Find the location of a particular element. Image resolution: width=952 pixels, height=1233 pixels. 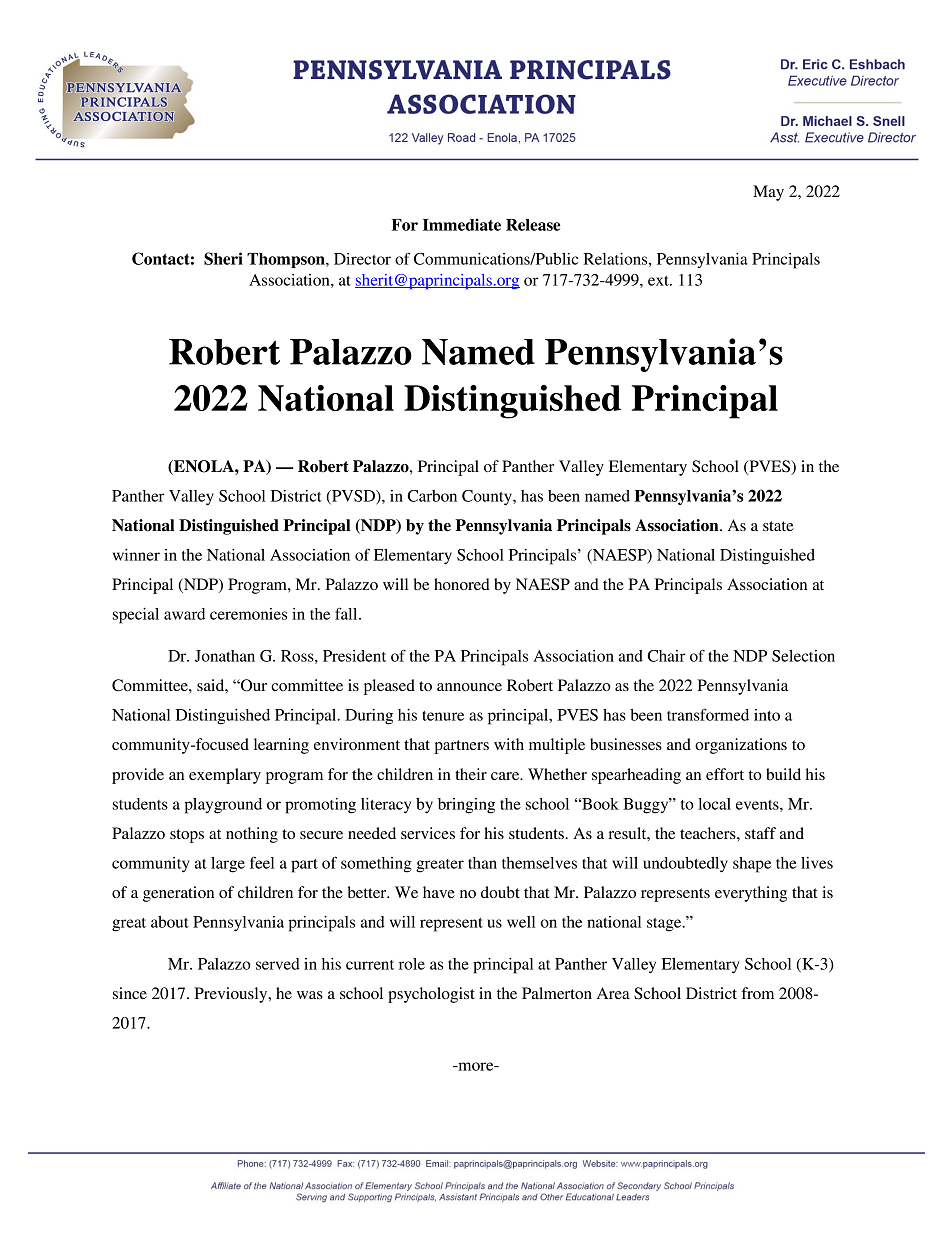

Thompson is located at coordinates (287, 260).
